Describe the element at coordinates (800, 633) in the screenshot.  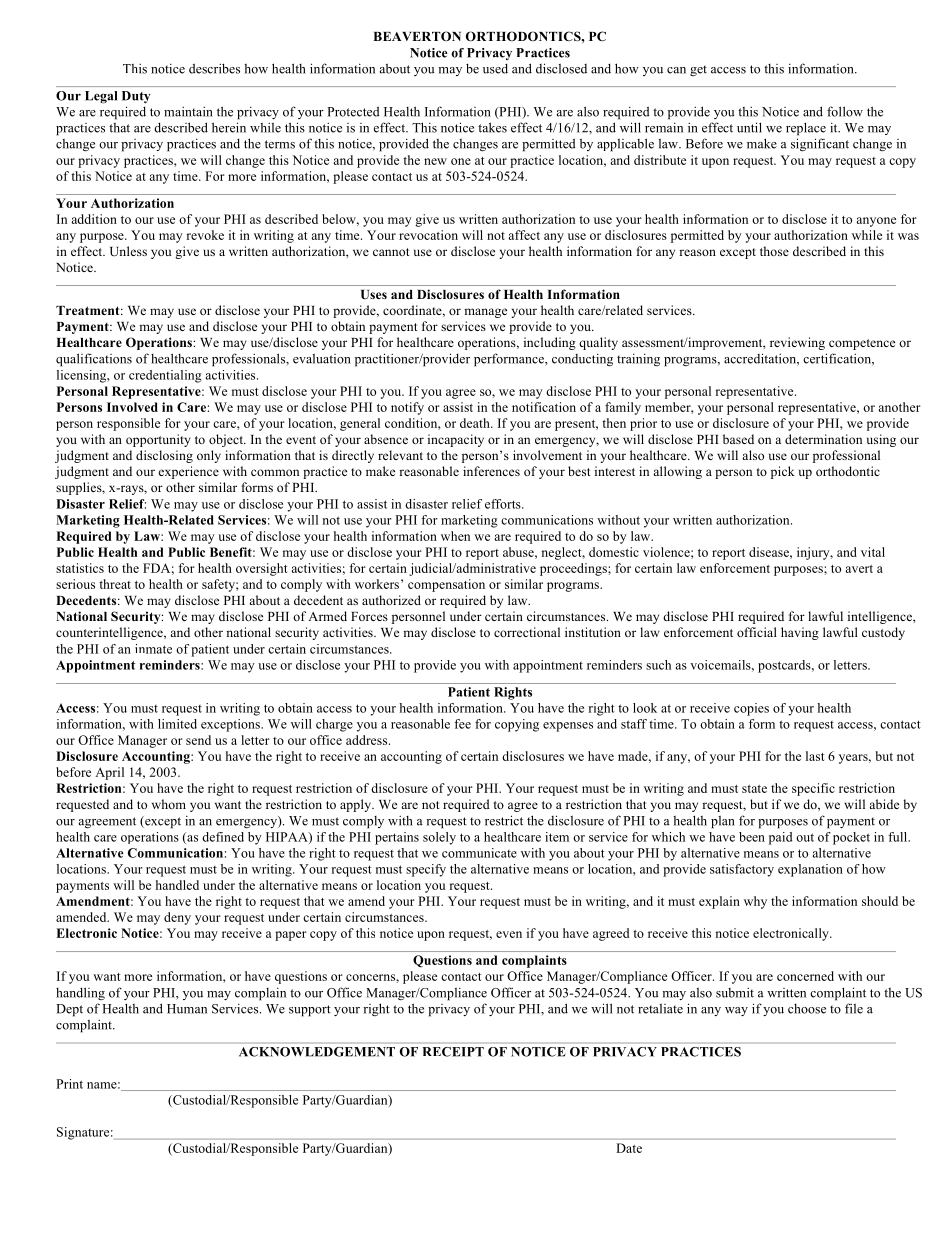
I see `having` at that location.
